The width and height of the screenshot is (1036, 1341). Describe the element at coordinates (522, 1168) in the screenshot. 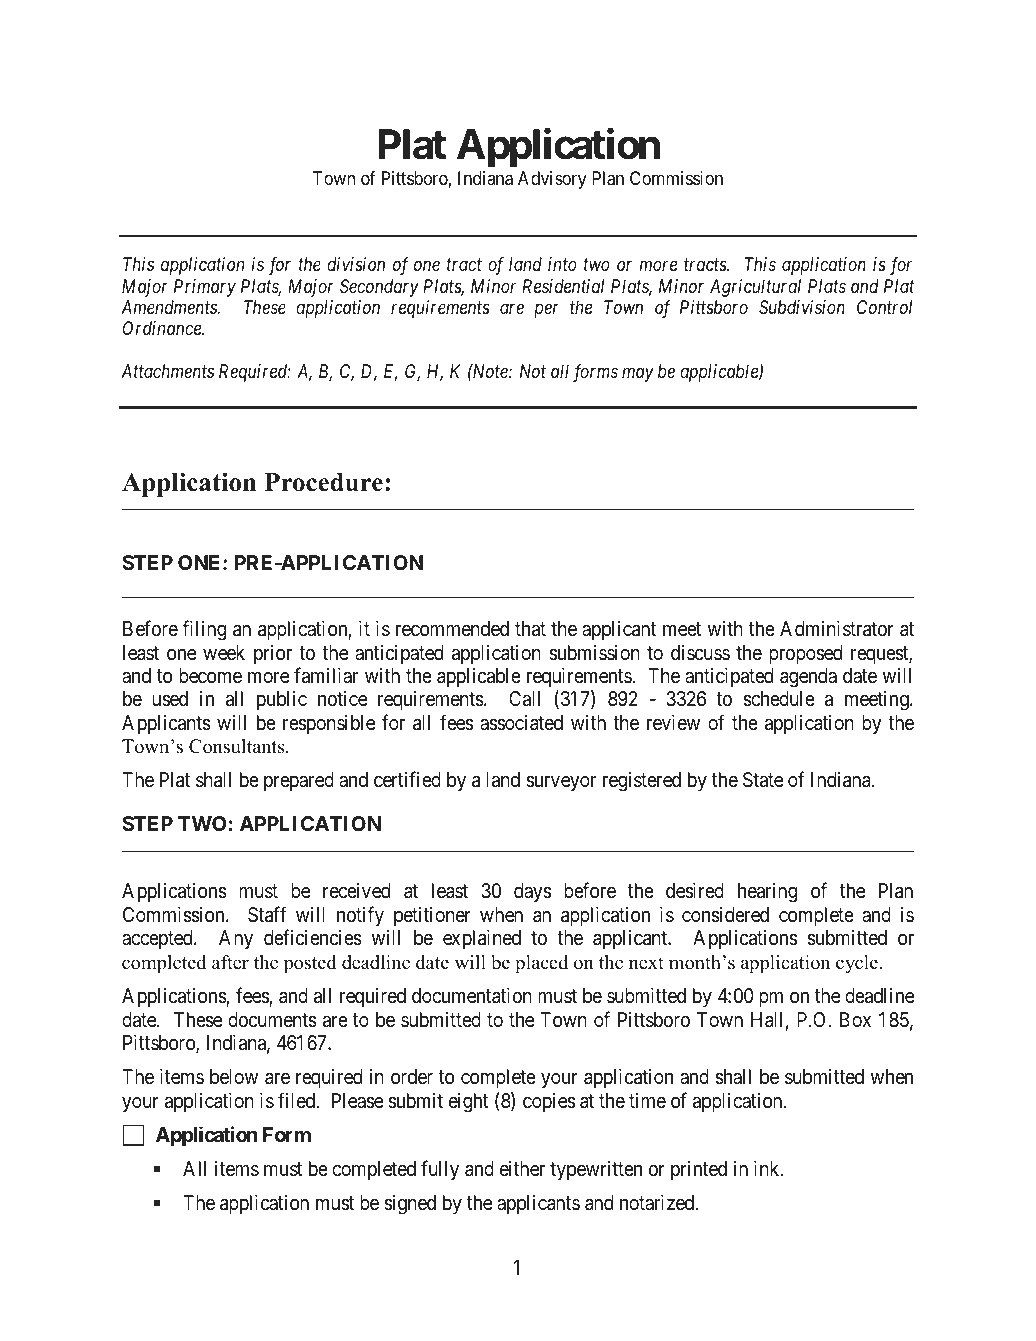

I see `either` at that location.
